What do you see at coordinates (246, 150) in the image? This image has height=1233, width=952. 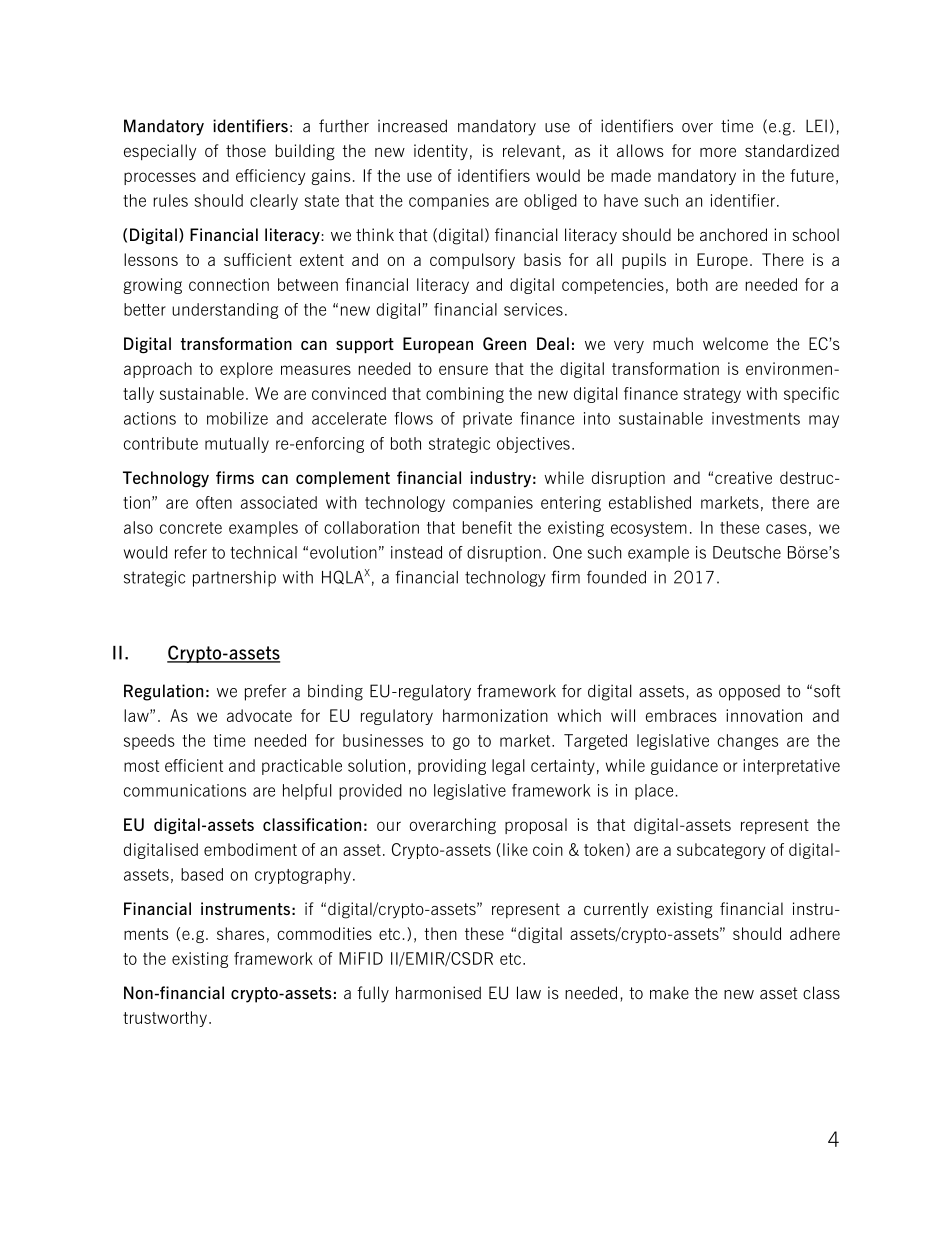 I see `those` at bounding box center [246, 150].
